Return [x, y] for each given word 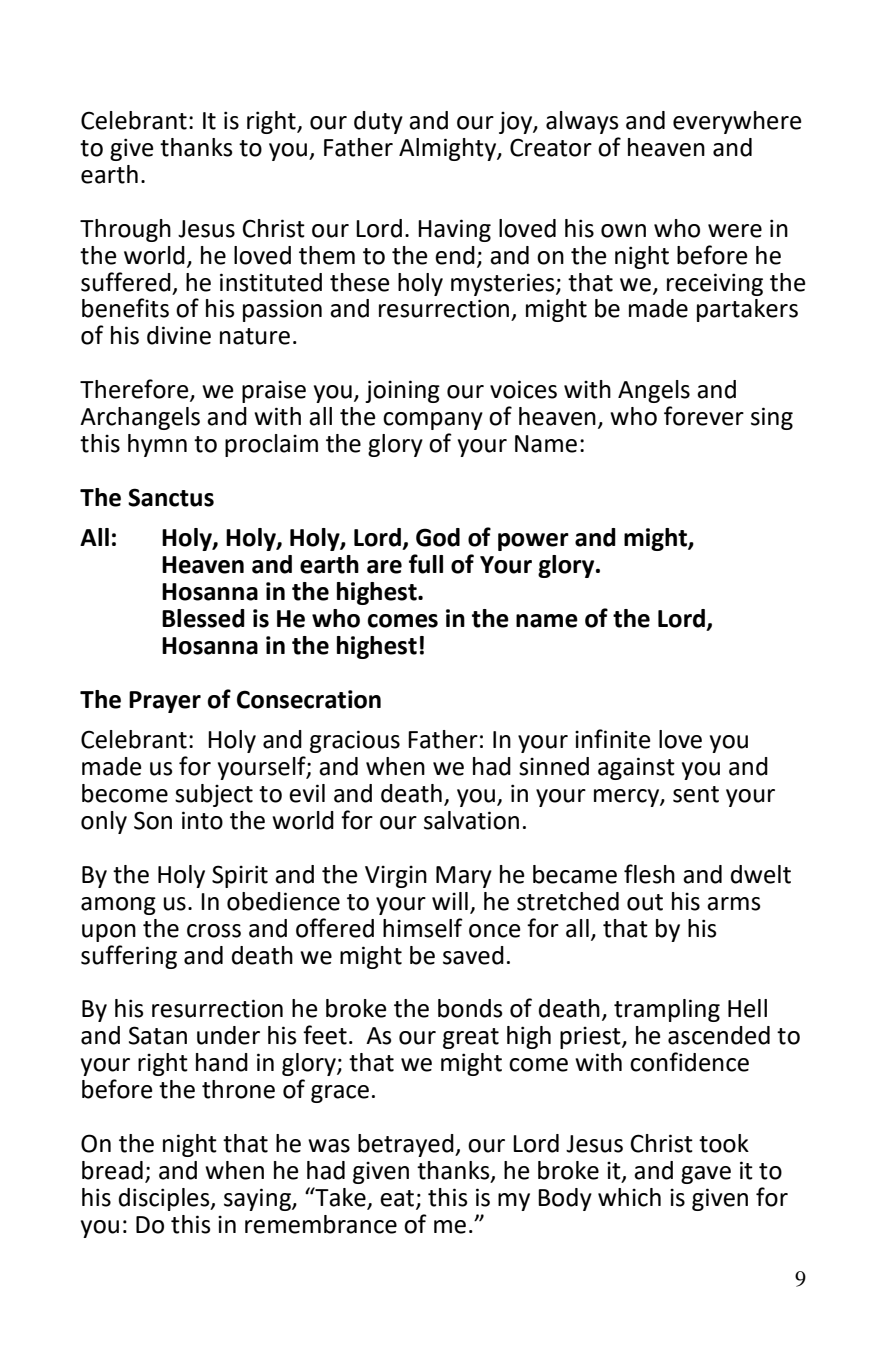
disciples [165, 1199]
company [433, 421]
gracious [355, 741]
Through [125, 230]
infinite [613, 739]
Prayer [165, 702]
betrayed [407, 1145]
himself [423, 928]
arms [734, 904]
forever [704, 416]
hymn [157, 445]
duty [378, 122]
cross [214, 931]
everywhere [737, 122]
